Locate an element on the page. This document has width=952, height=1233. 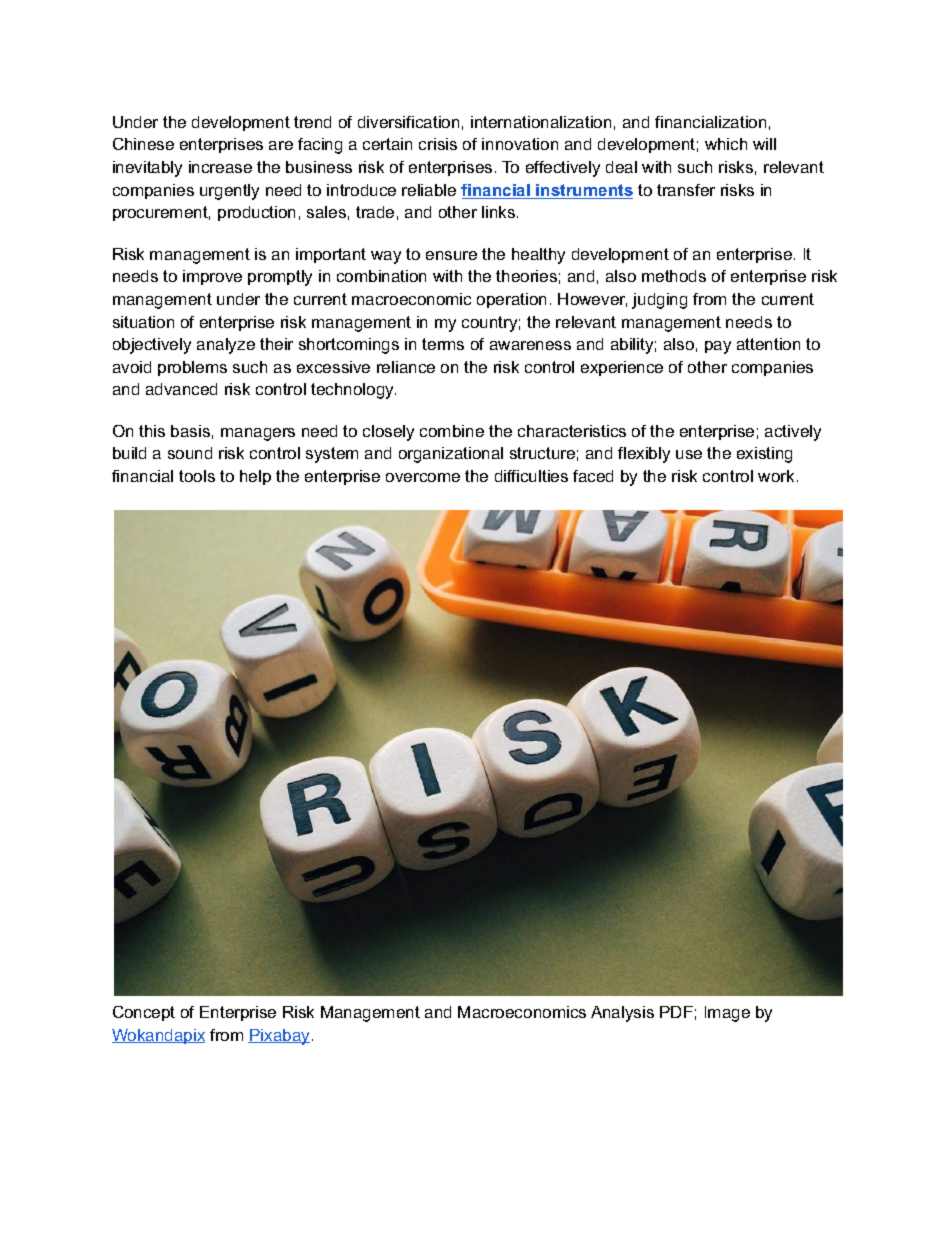
which is located at coordinates (726, 144).
